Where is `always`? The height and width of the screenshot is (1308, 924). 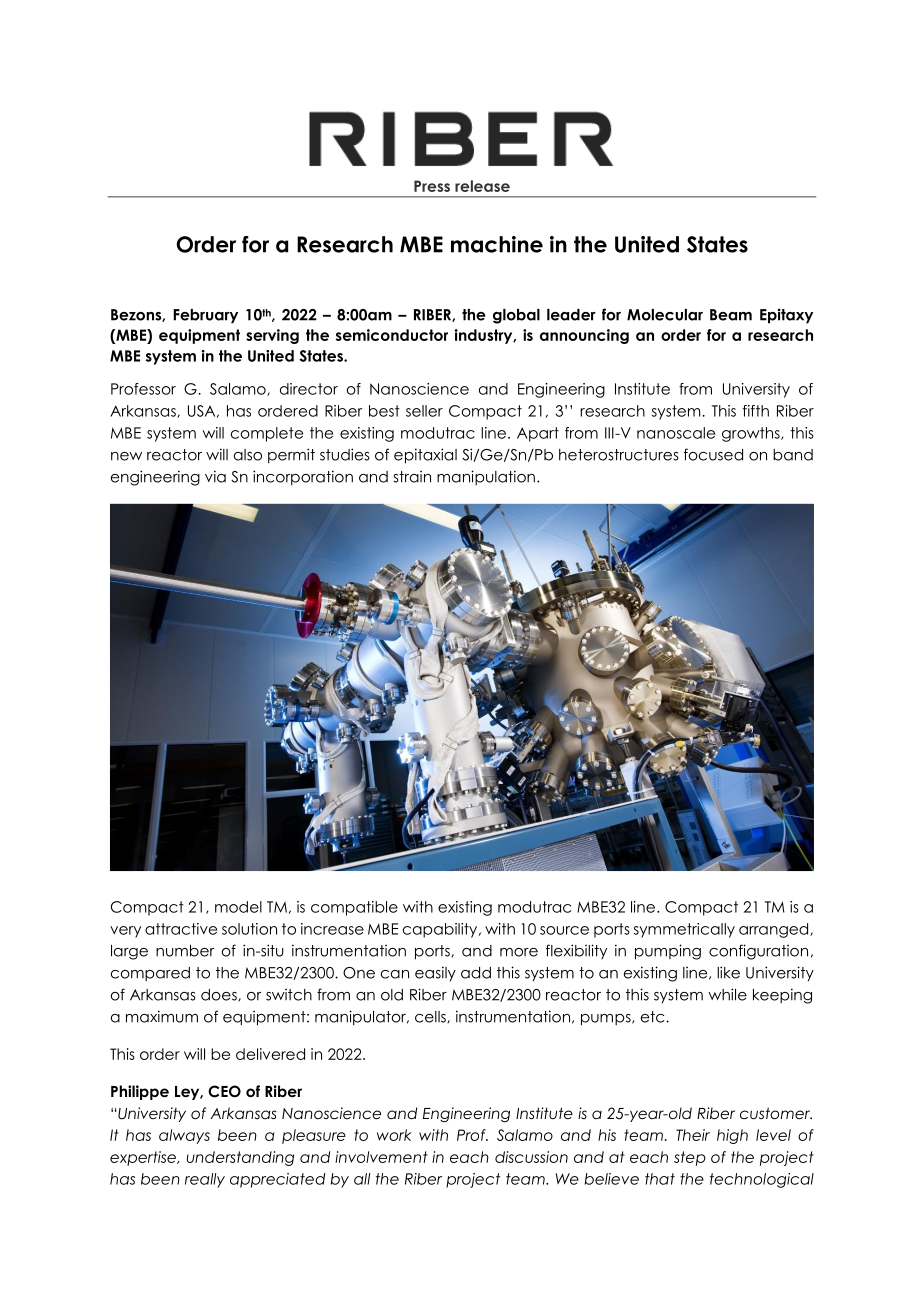
always is located at coordinates (184, 1136).
